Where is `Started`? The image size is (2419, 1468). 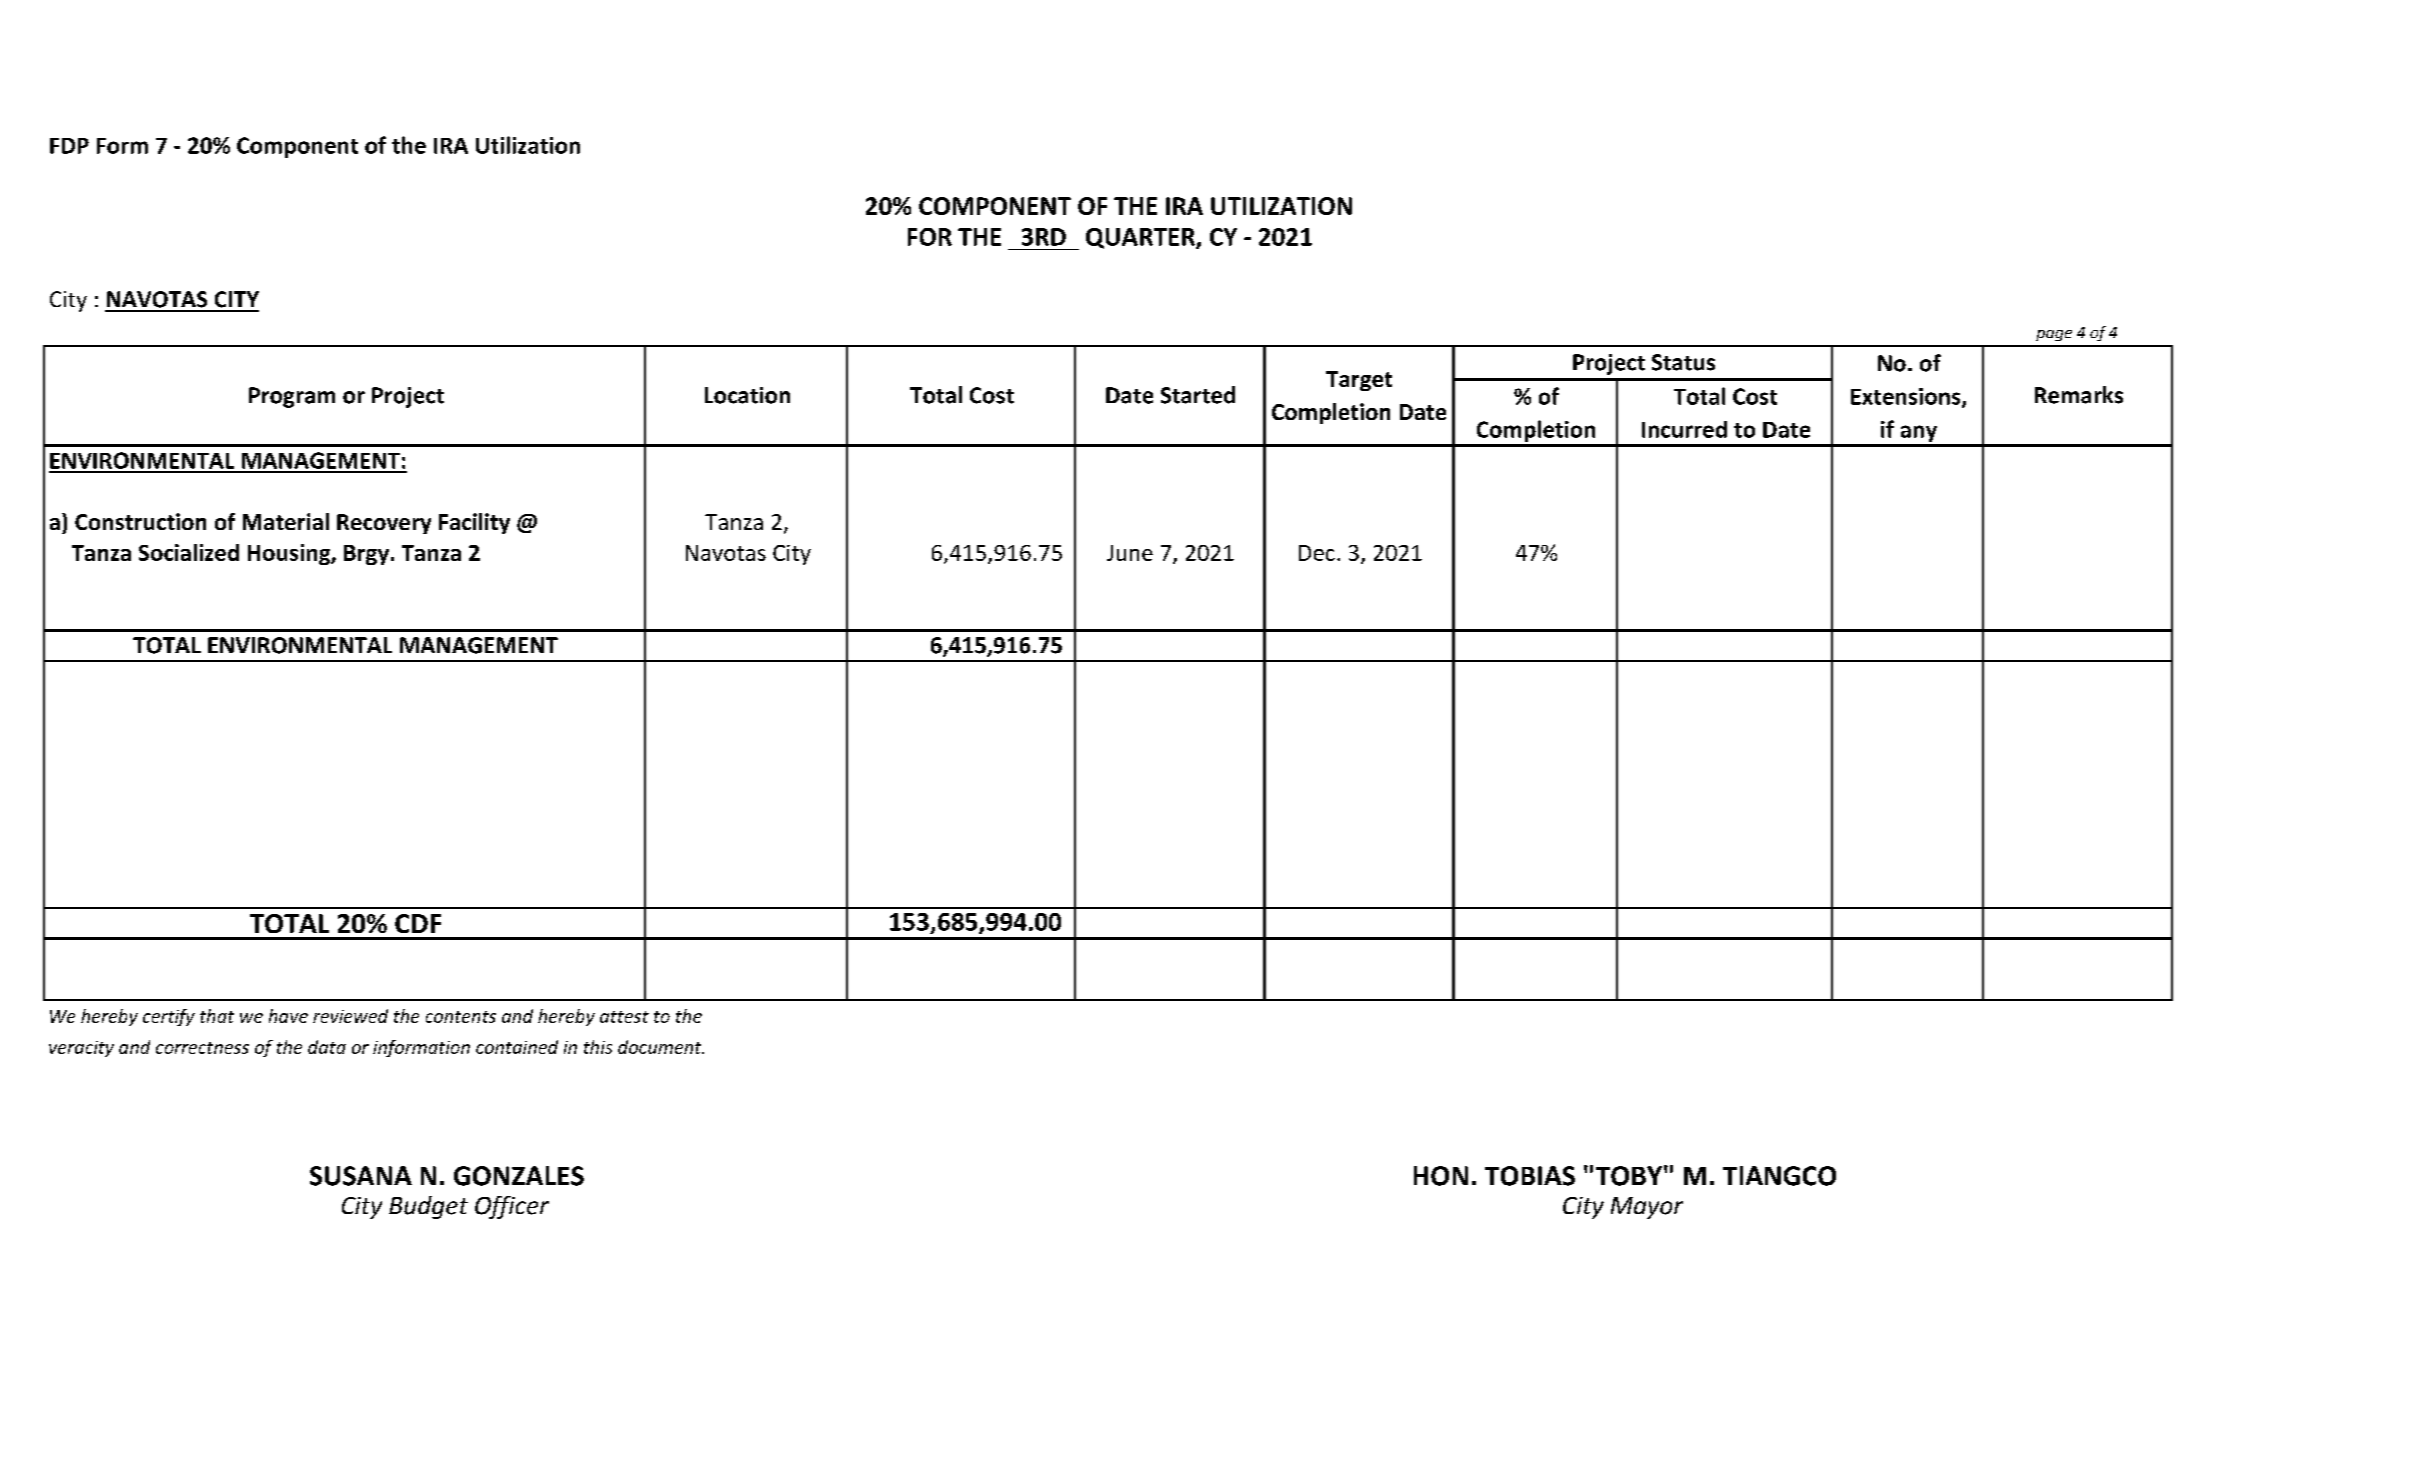 Started is located at coordinates (1198, 395).
